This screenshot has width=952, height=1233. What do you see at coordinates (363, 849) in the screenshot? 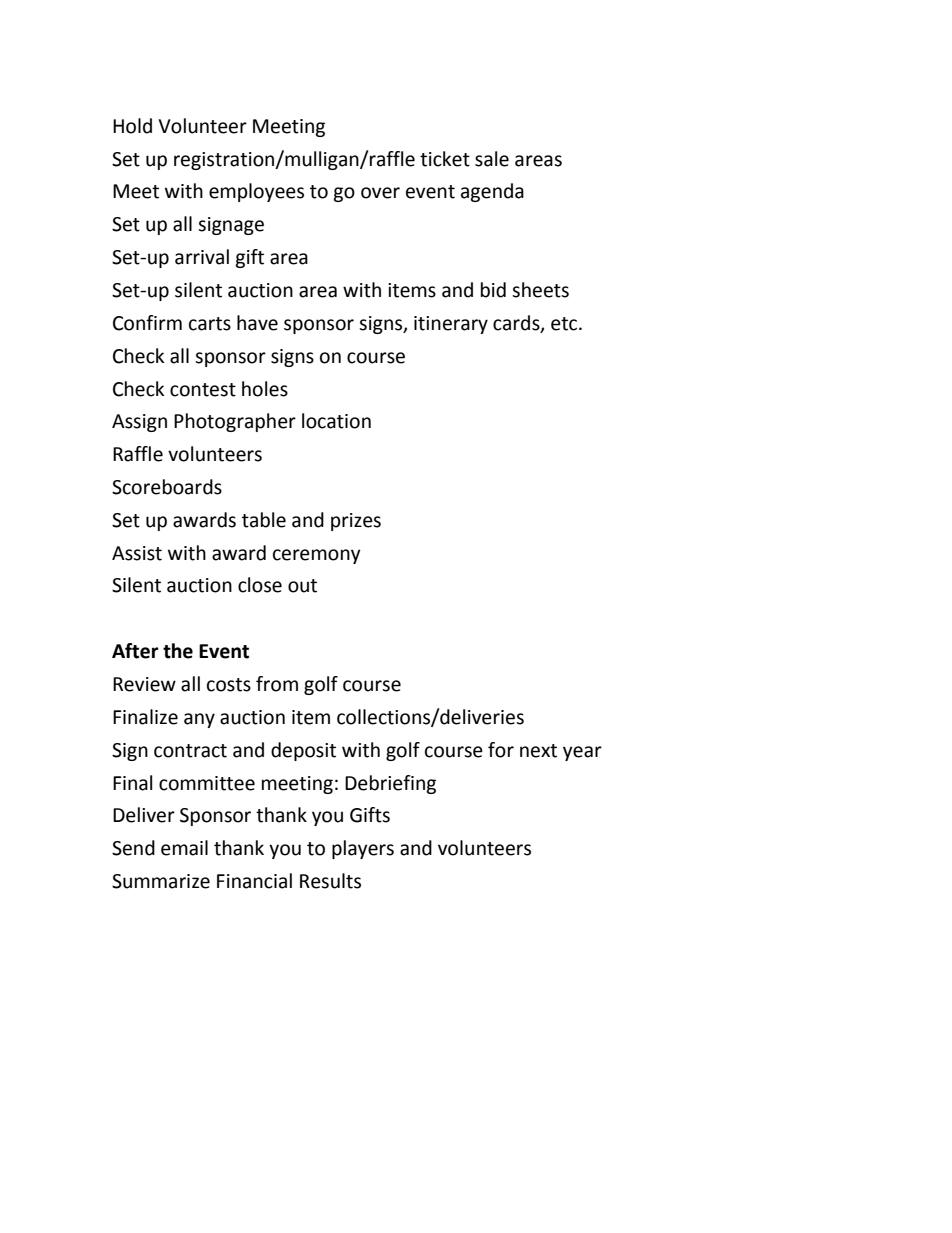
I see `players` at bounding box center [363, 849].
